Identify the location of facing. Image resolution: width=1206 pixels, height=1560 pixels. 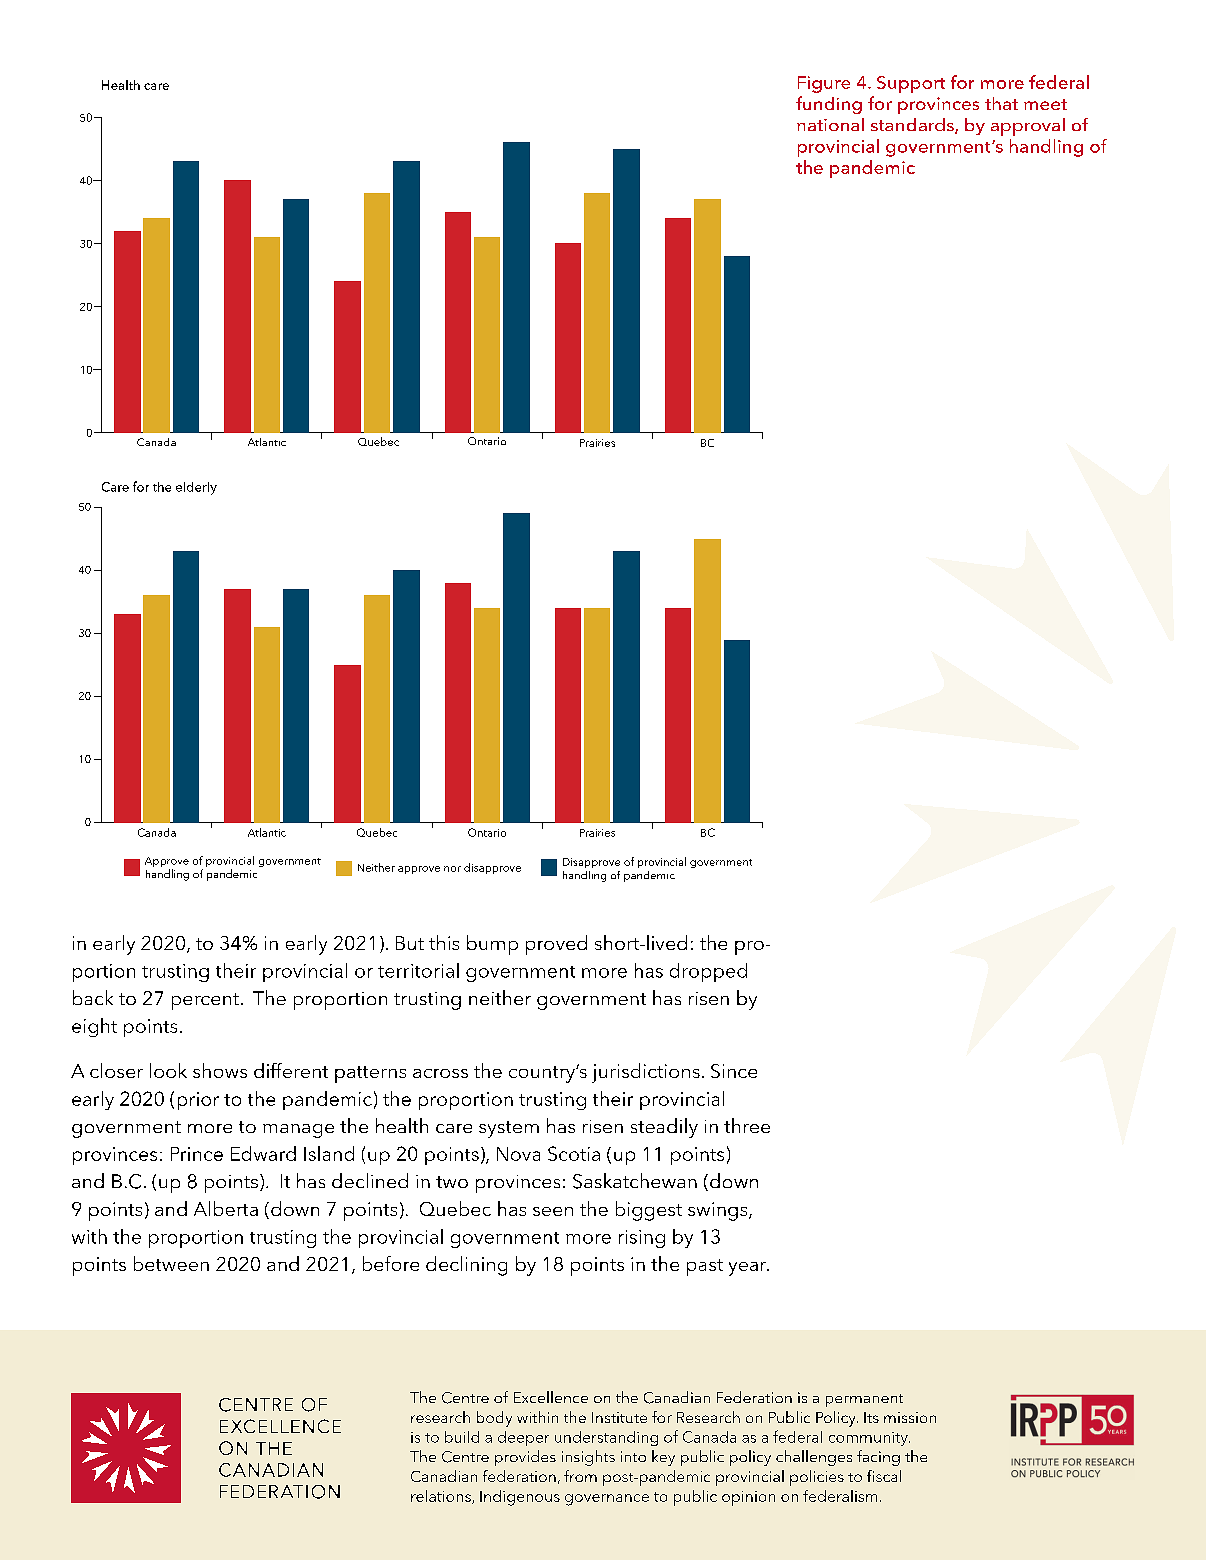
(878, 1458).
